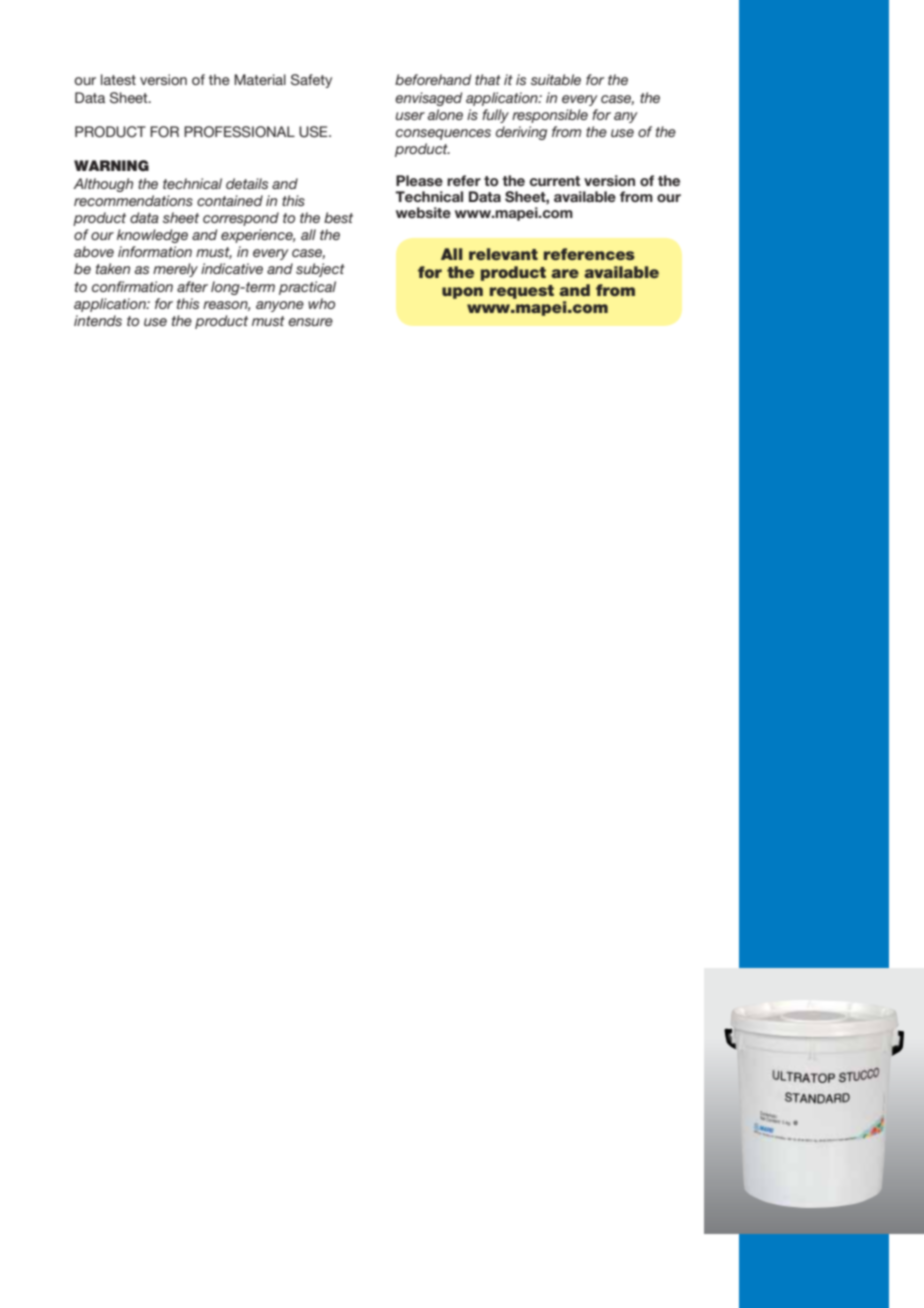 This document has height=1308, width=924. I want to click on intends, so click(98, 320).
